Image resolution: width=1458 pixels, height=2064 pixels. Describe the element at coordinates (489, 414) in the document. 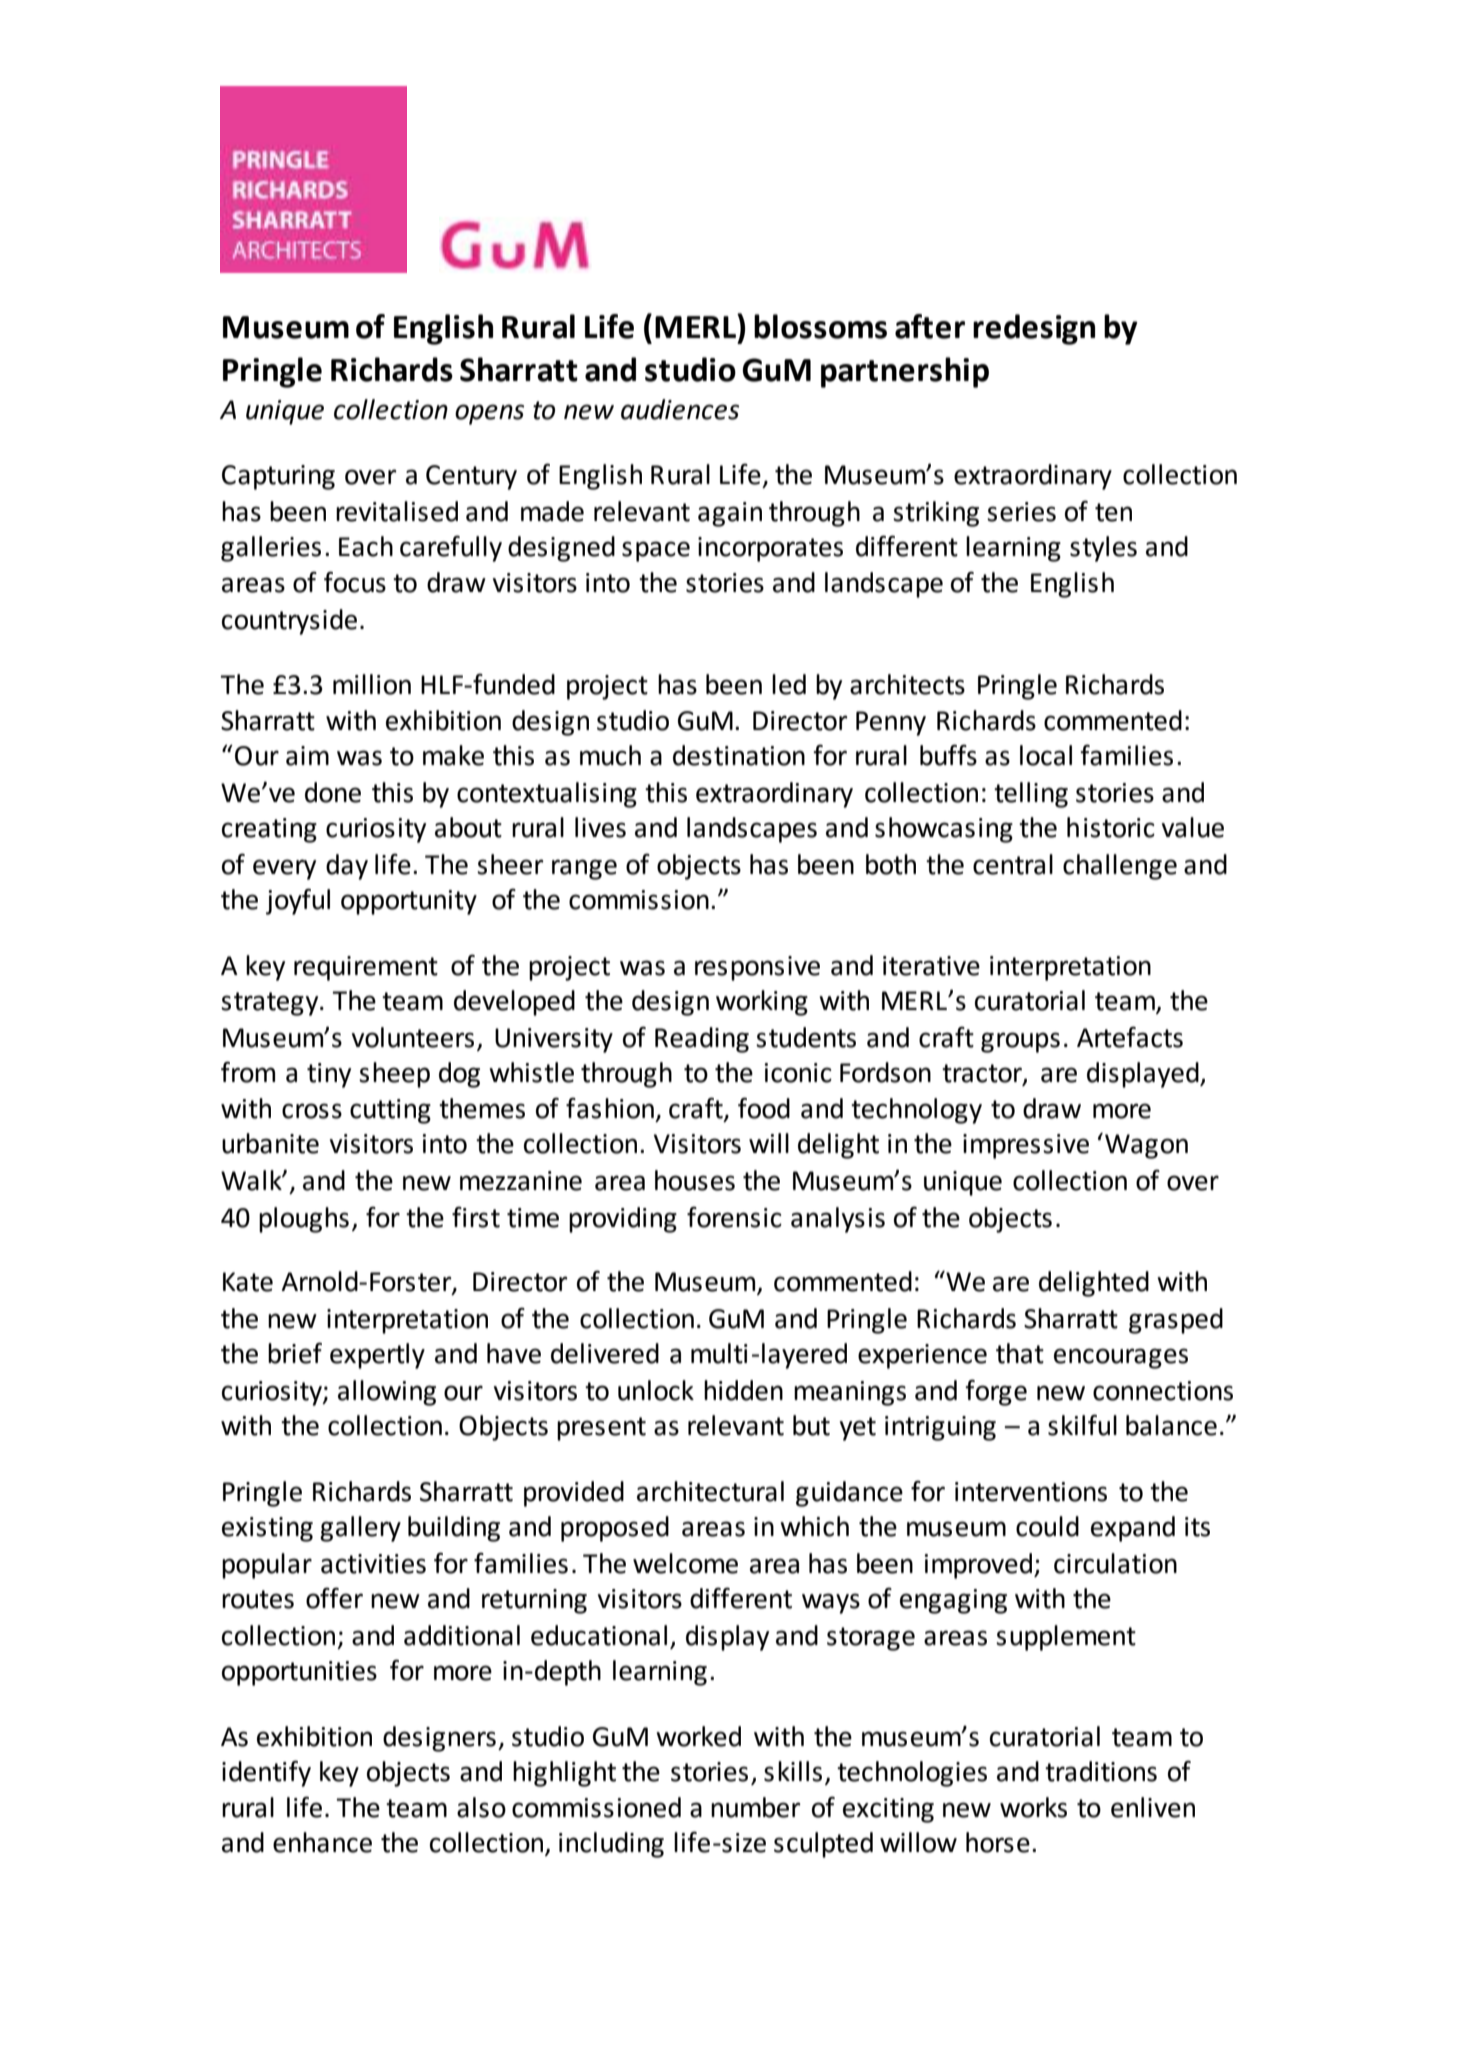

I see `opens` at that location.
